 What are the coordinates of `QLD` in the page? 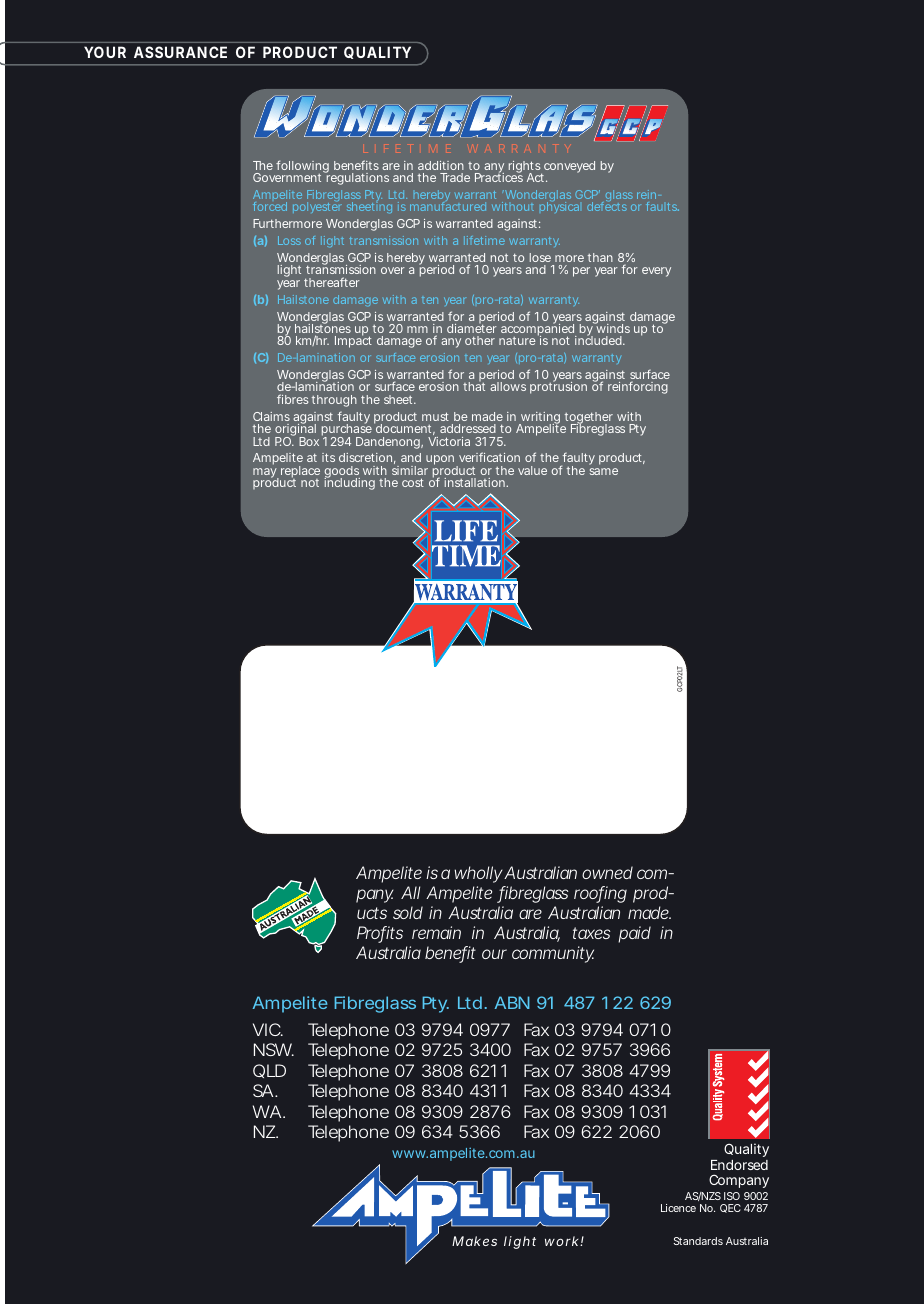 It's located at (269, 1071).
